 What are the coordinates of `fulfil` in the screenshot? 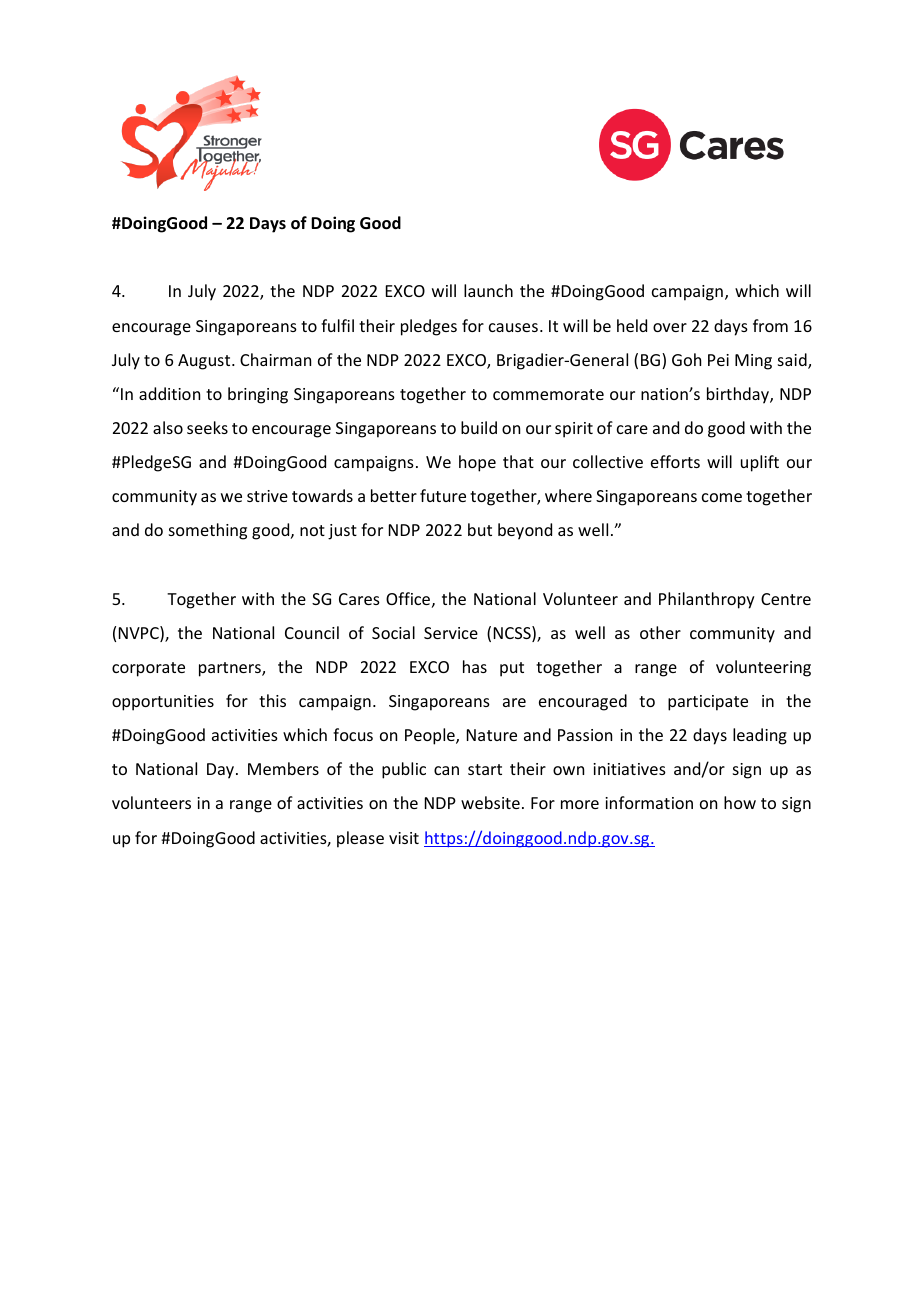 It's located at (337, 325).
